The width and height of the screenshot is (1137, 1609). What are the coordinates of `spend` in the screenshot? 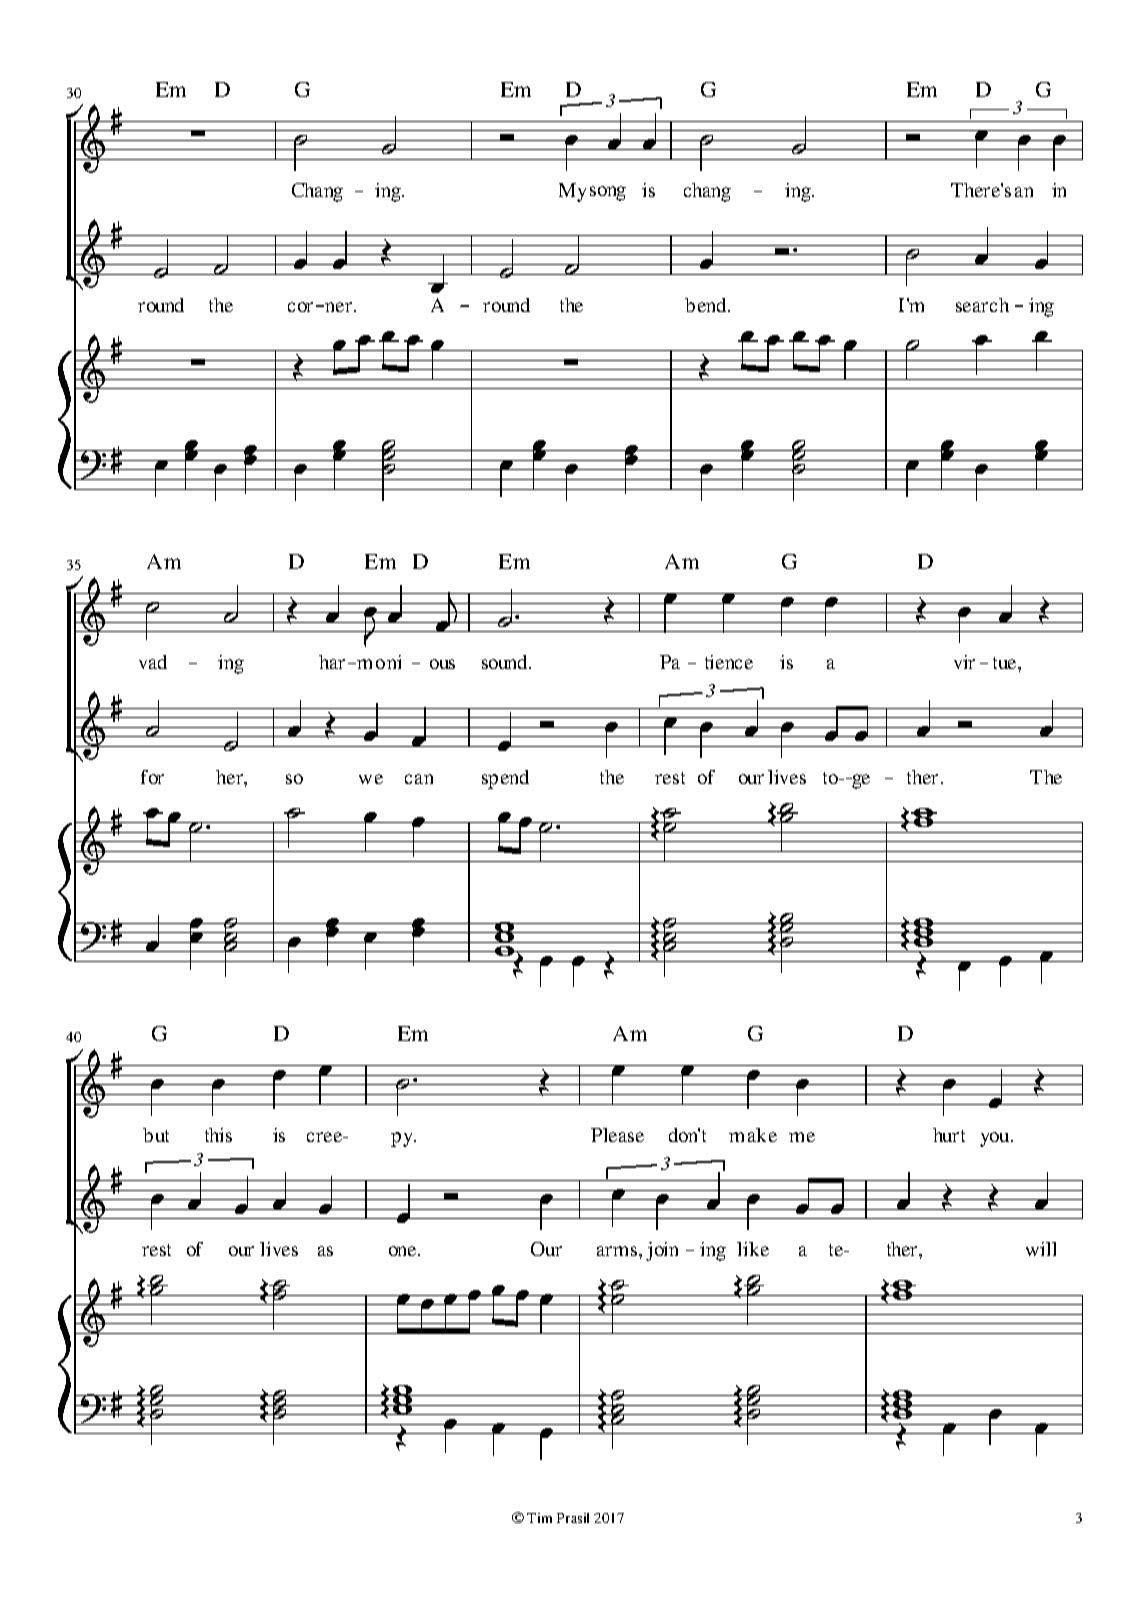 It's located at (505, 779).
